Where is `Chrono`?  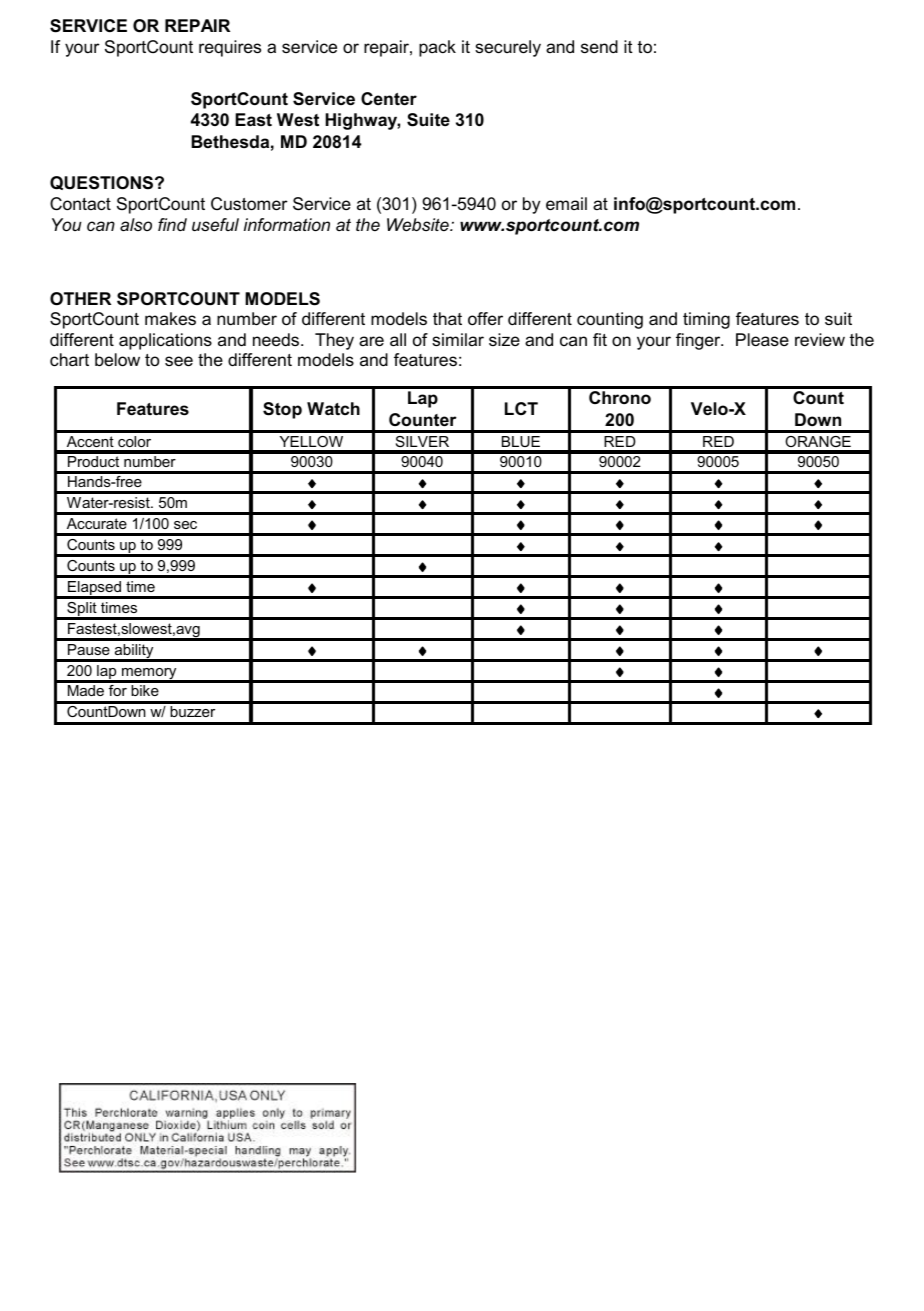 Chrono is located at coordinates (620, 397).
